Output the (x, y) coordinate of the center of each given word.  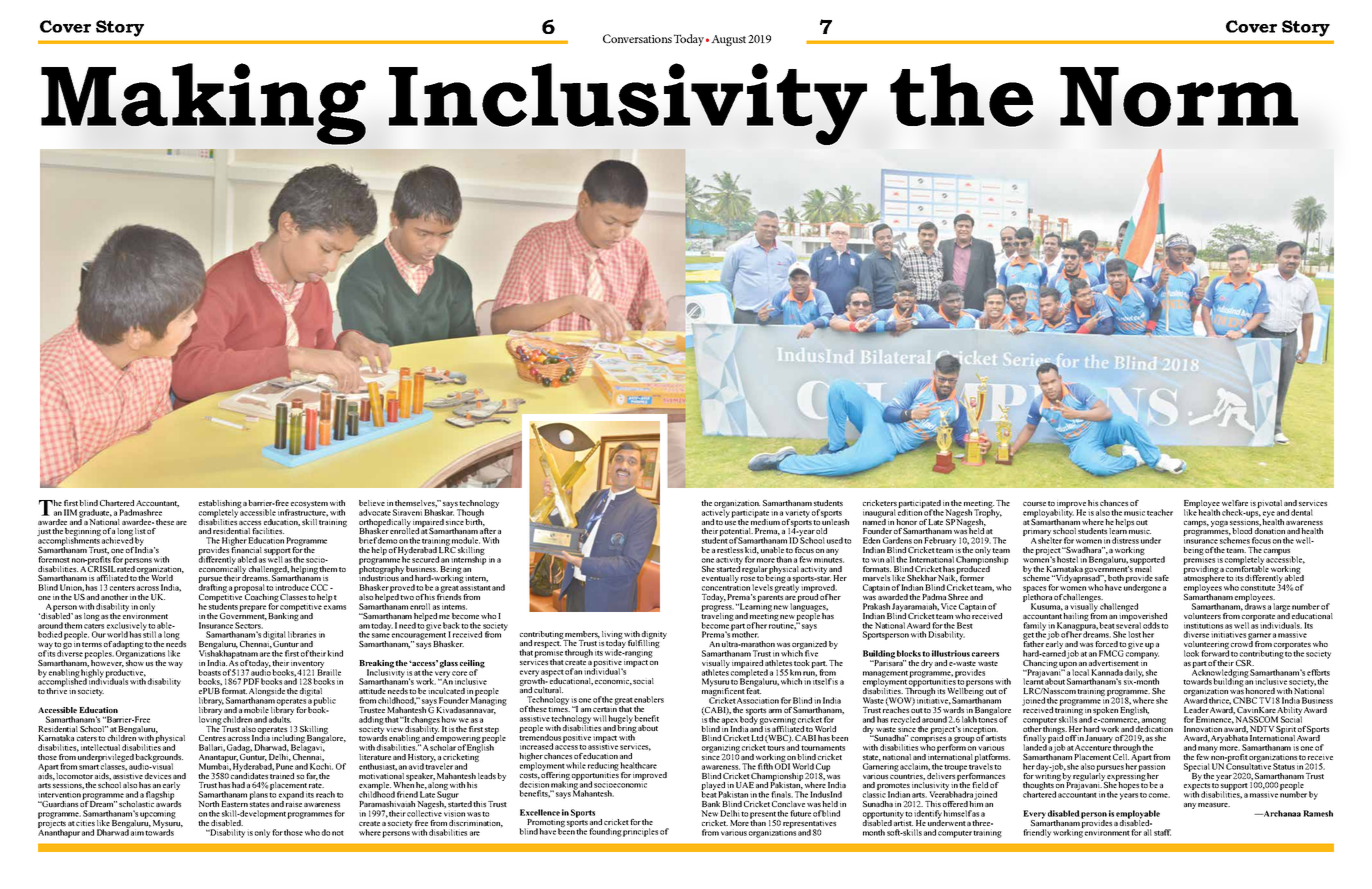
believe (372, 503)
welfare (1235, 503)
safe (1162, 578)
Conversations (637, 38)
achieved (117, 539)
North (208, 804)
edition (911, 511)
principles (640, 832)
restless (730, 550)
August (728, 40)
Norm (1179, 97)
